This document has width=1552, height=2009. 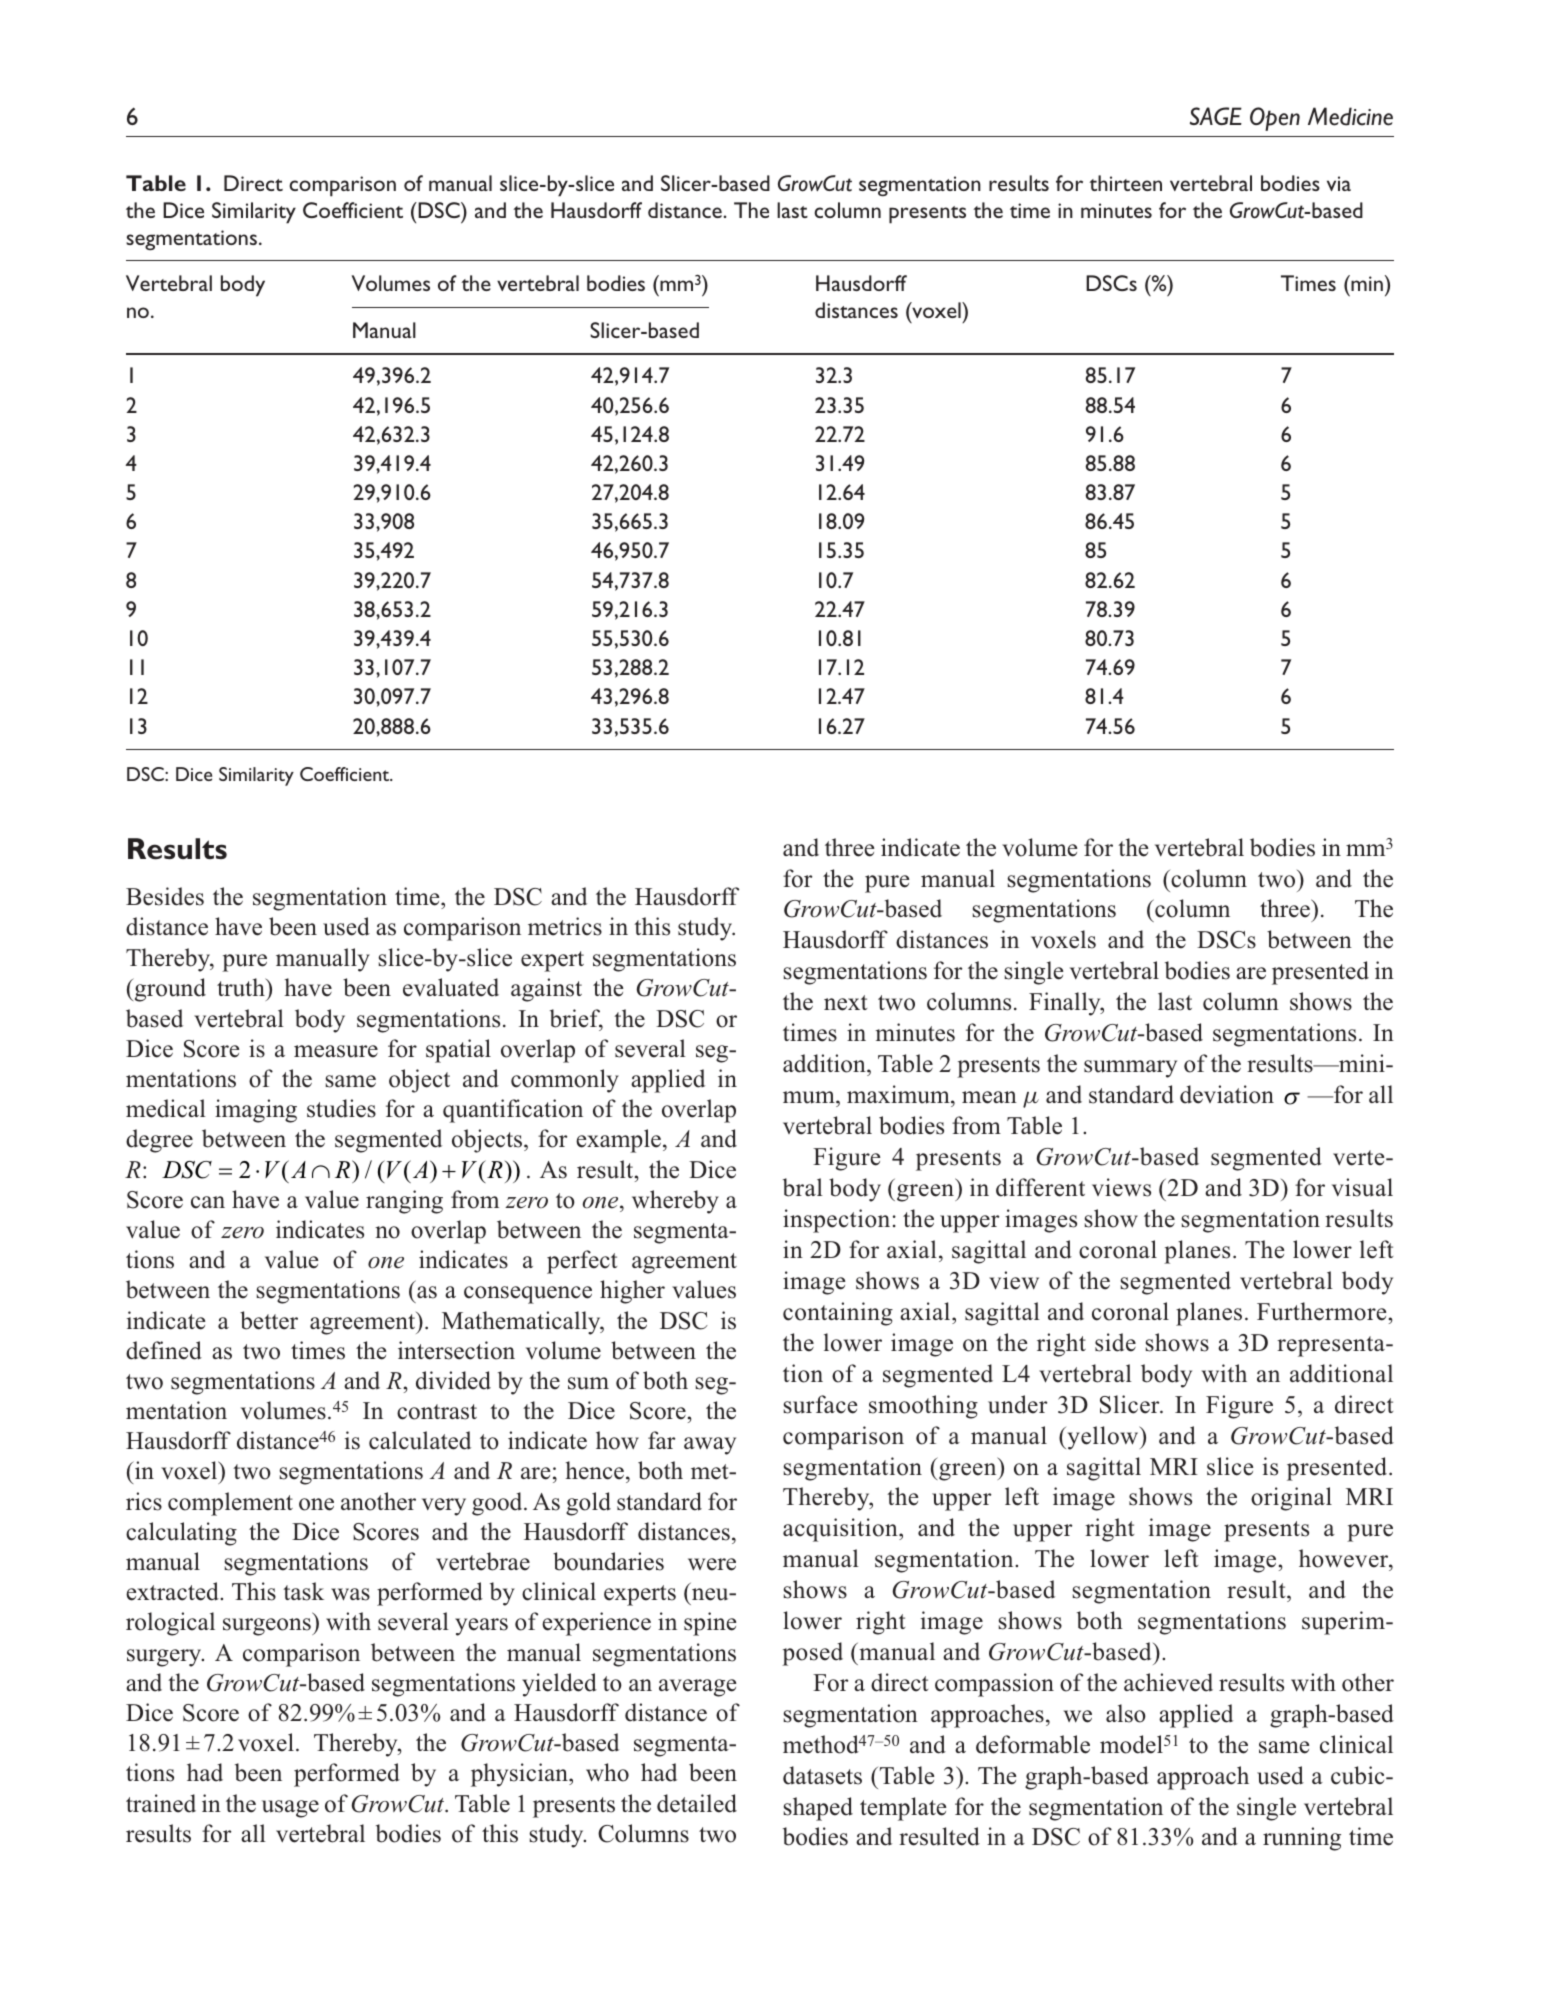 What do you see at coordinates (1302, 1839) in the document?
I see `running` at bounding box center [1302, 1839].
